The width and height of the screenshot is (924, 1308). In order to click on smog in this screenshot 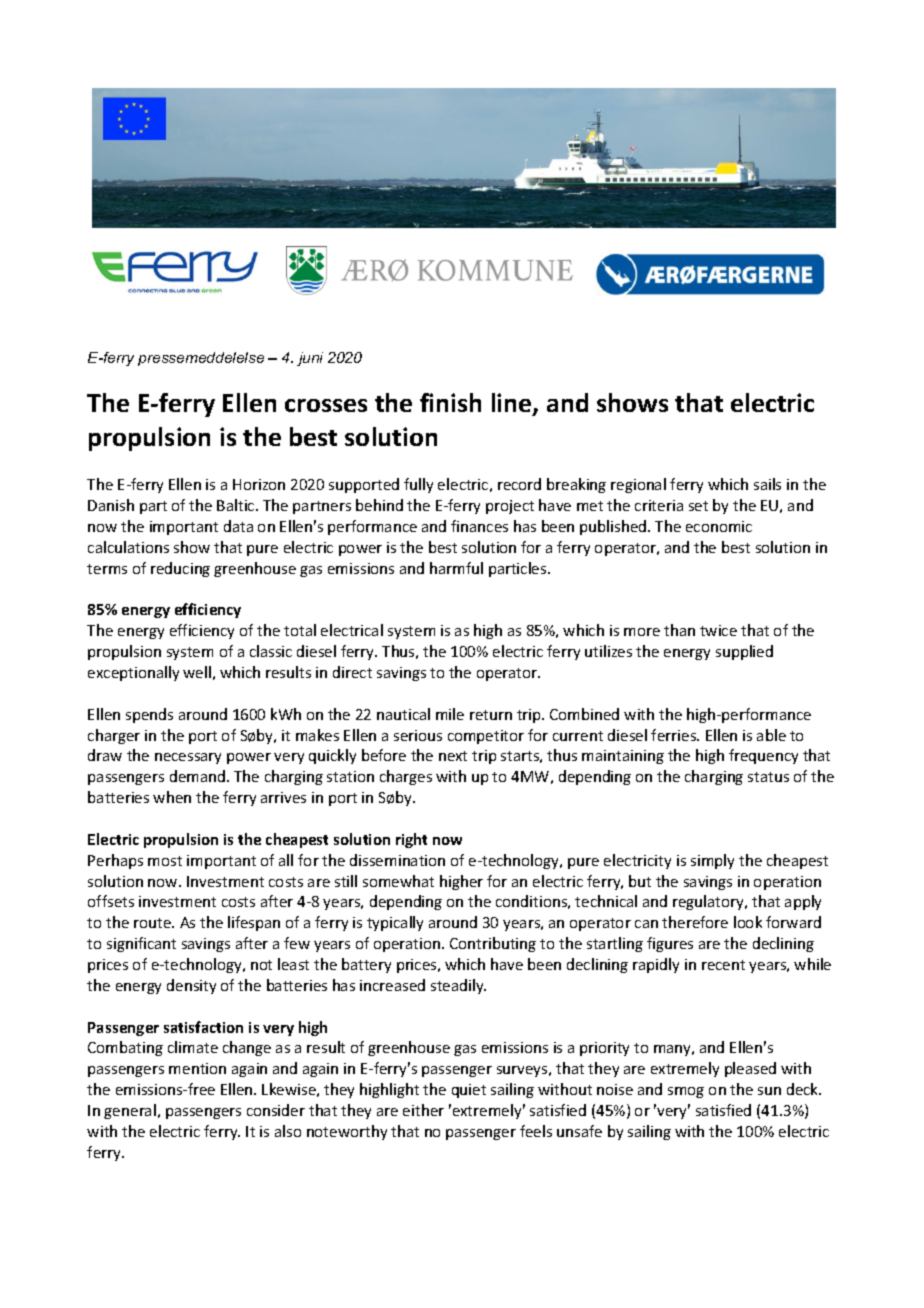, I will do `click(686, 1092)`.
